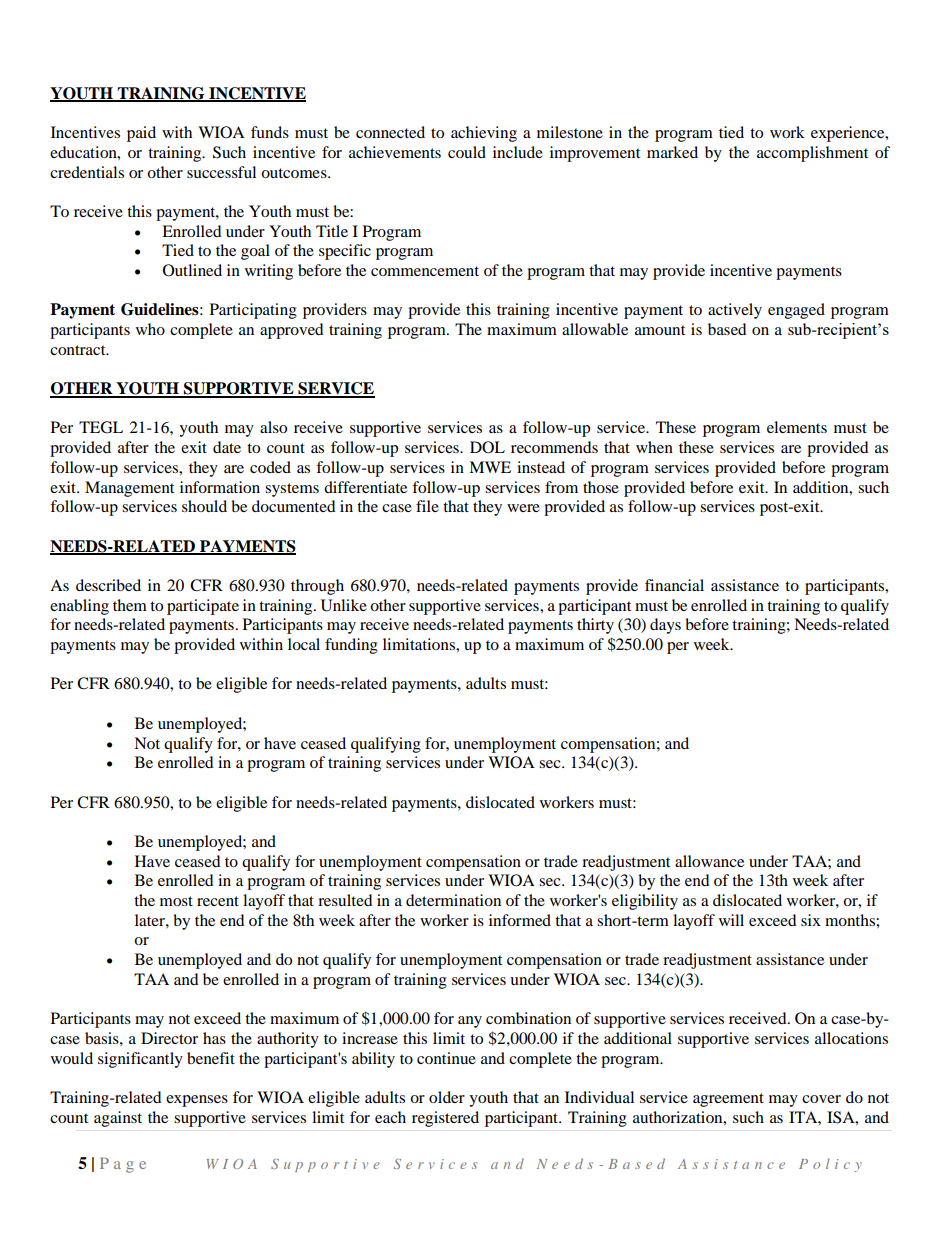 This screenshot has height=1233, width=952. Describe the element at coordinates (447, 1097) in the screenshot. I see `older` at that location.
